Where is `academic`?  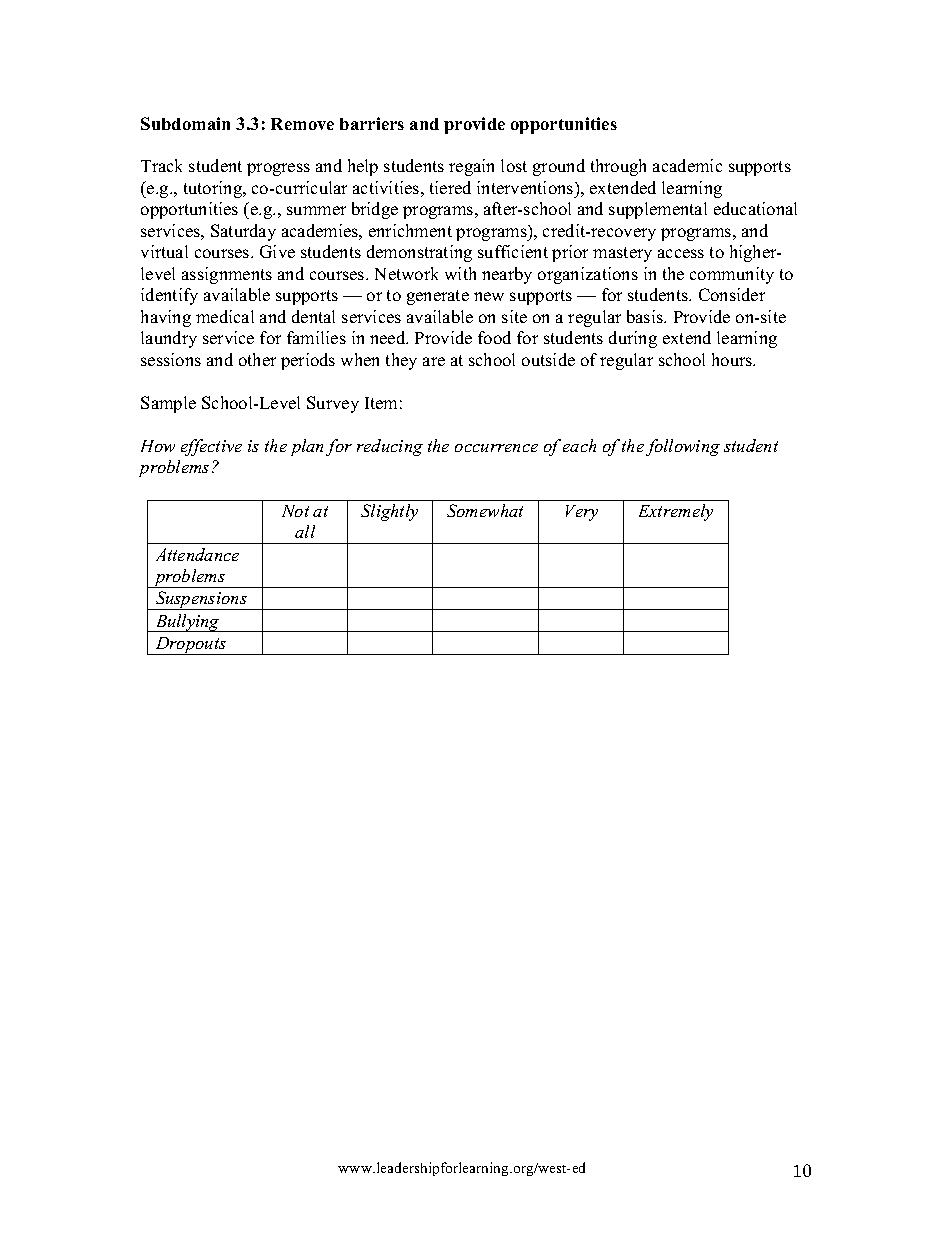
academic is located at coordinates (687, 165).
